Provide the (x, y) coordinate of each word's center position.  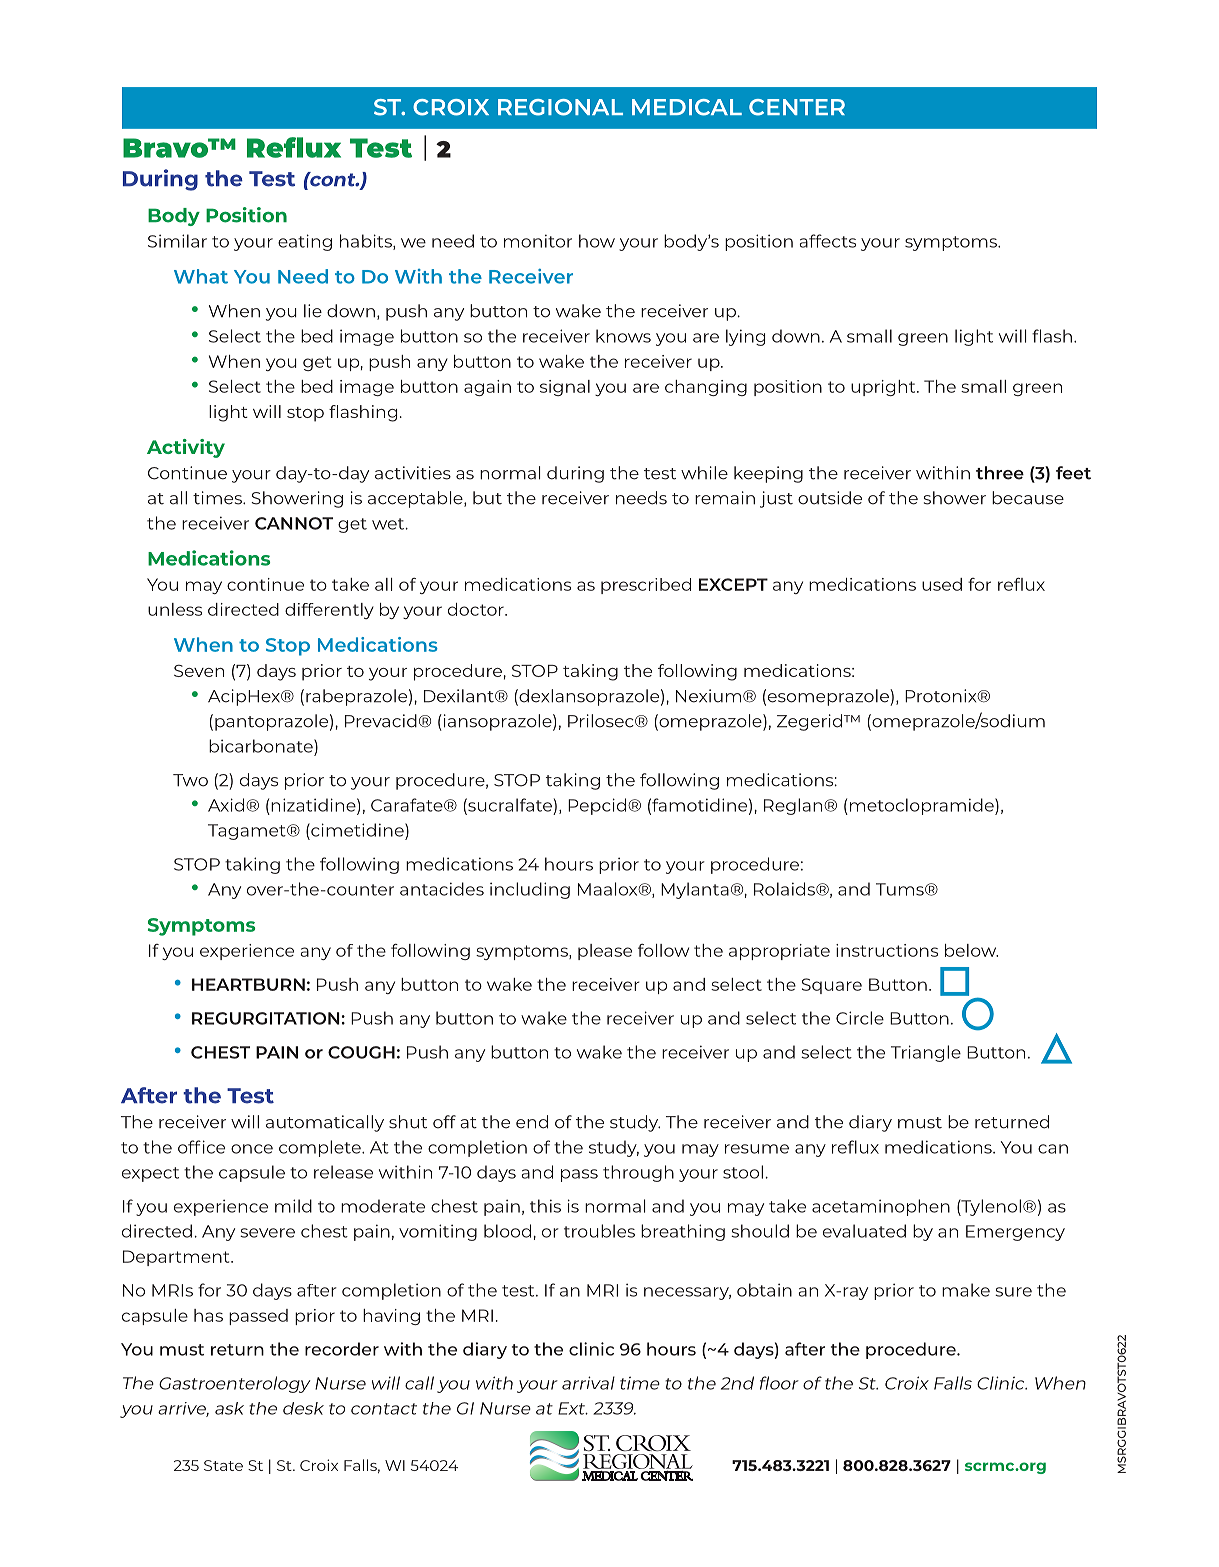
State (223, 1465)
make (966, 1290)
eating (305, 242)
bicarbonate (262, 746)
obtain (764, 1290)
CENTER (797, 107)
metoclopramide (923, 806)
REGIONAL (560, 107)
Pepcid (597, 806)
